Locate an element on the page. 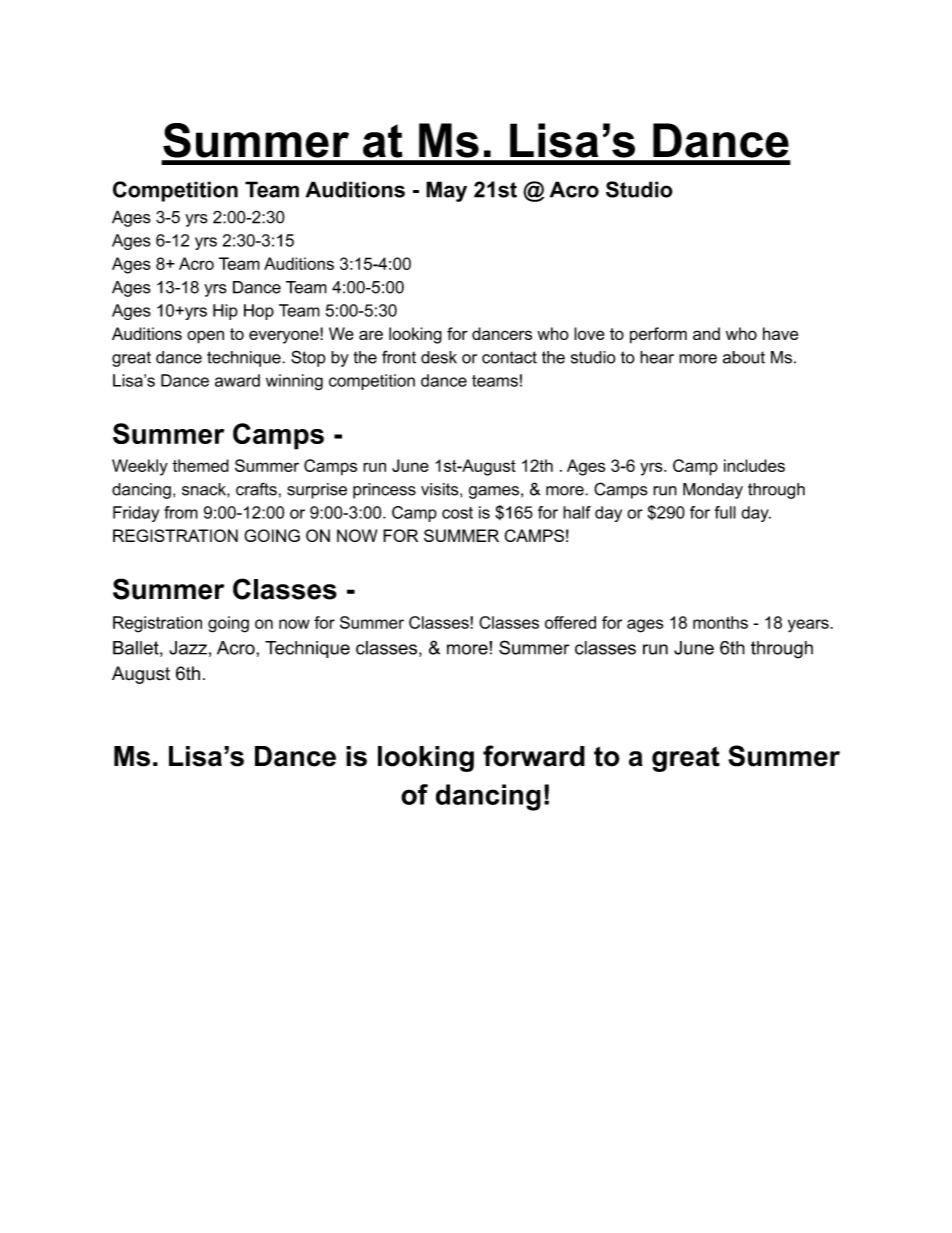  cost is located at coordinates (457, 513).
